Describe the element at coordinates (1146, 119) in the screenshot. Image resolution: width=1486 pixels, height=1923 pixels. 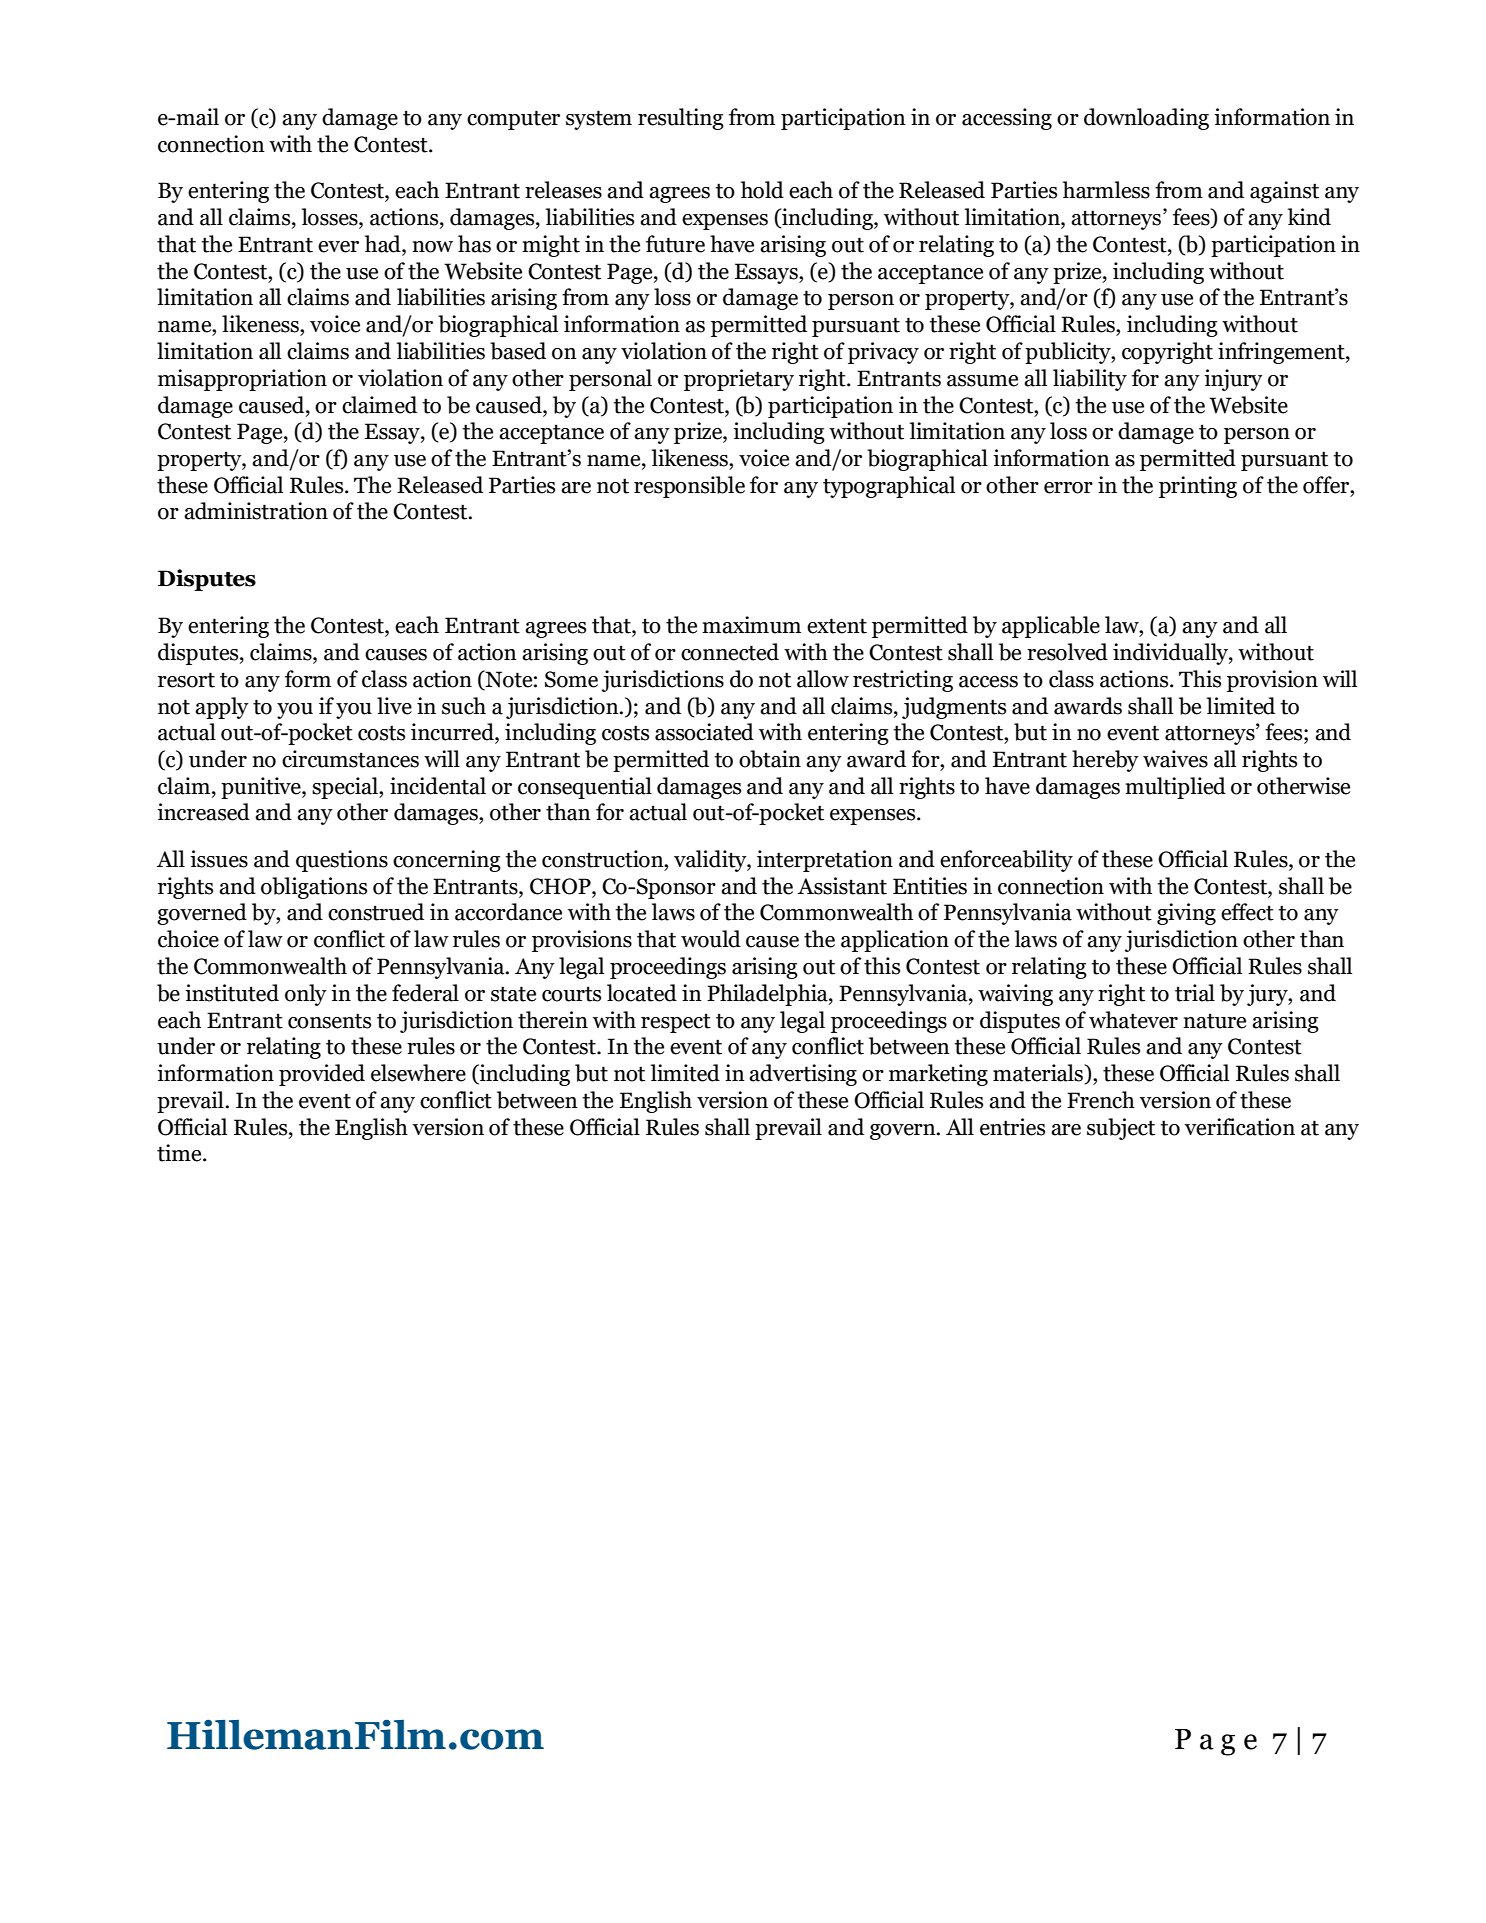
I see `downloading` at that location.
